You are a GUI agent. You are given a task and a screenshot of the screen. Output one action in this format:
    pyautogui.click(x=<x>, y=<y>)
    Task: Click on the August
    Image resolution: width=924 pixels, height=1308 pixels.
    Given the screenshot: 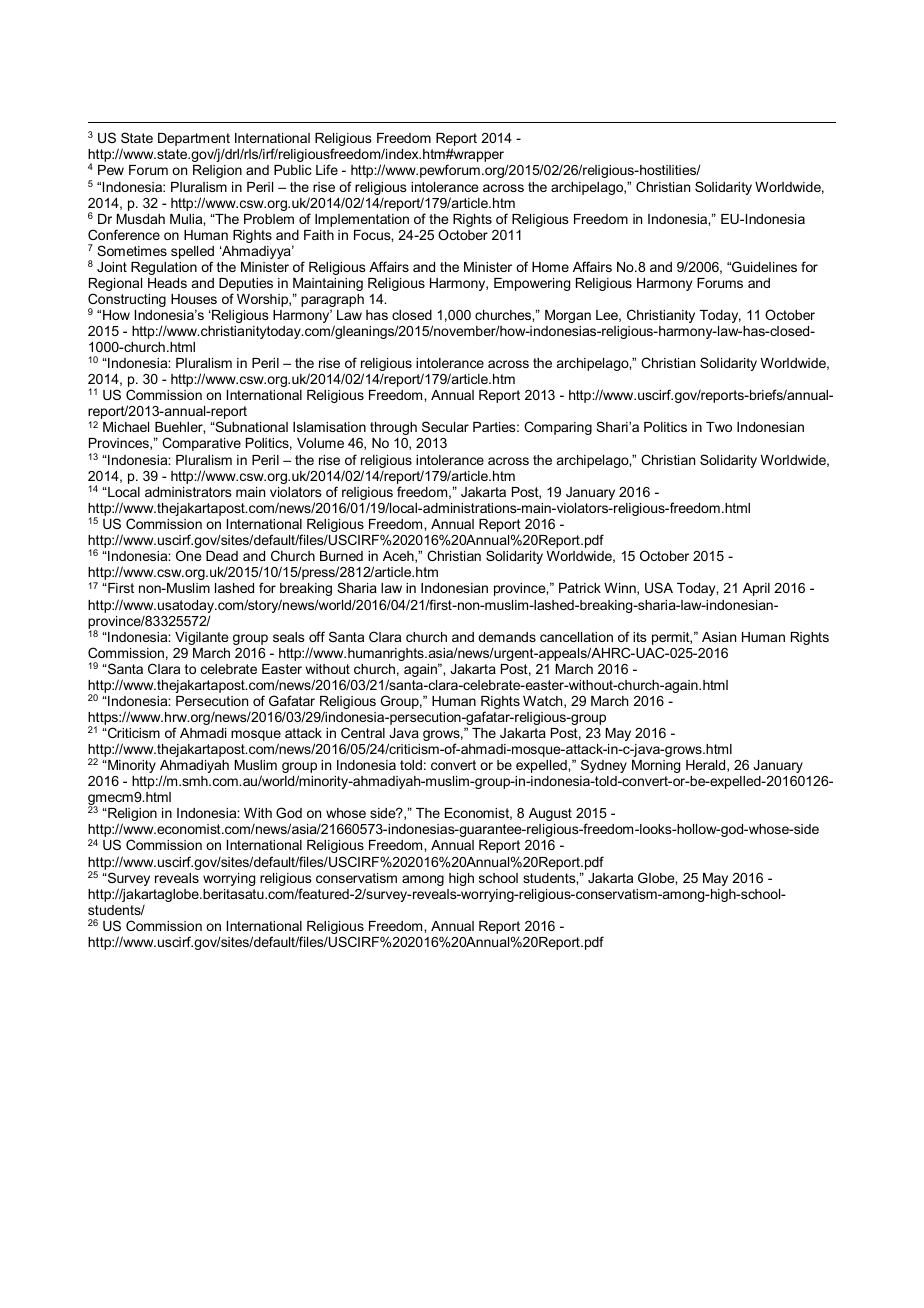 What is the action you would take?
    pyautogui.click(x=550, y=814)
